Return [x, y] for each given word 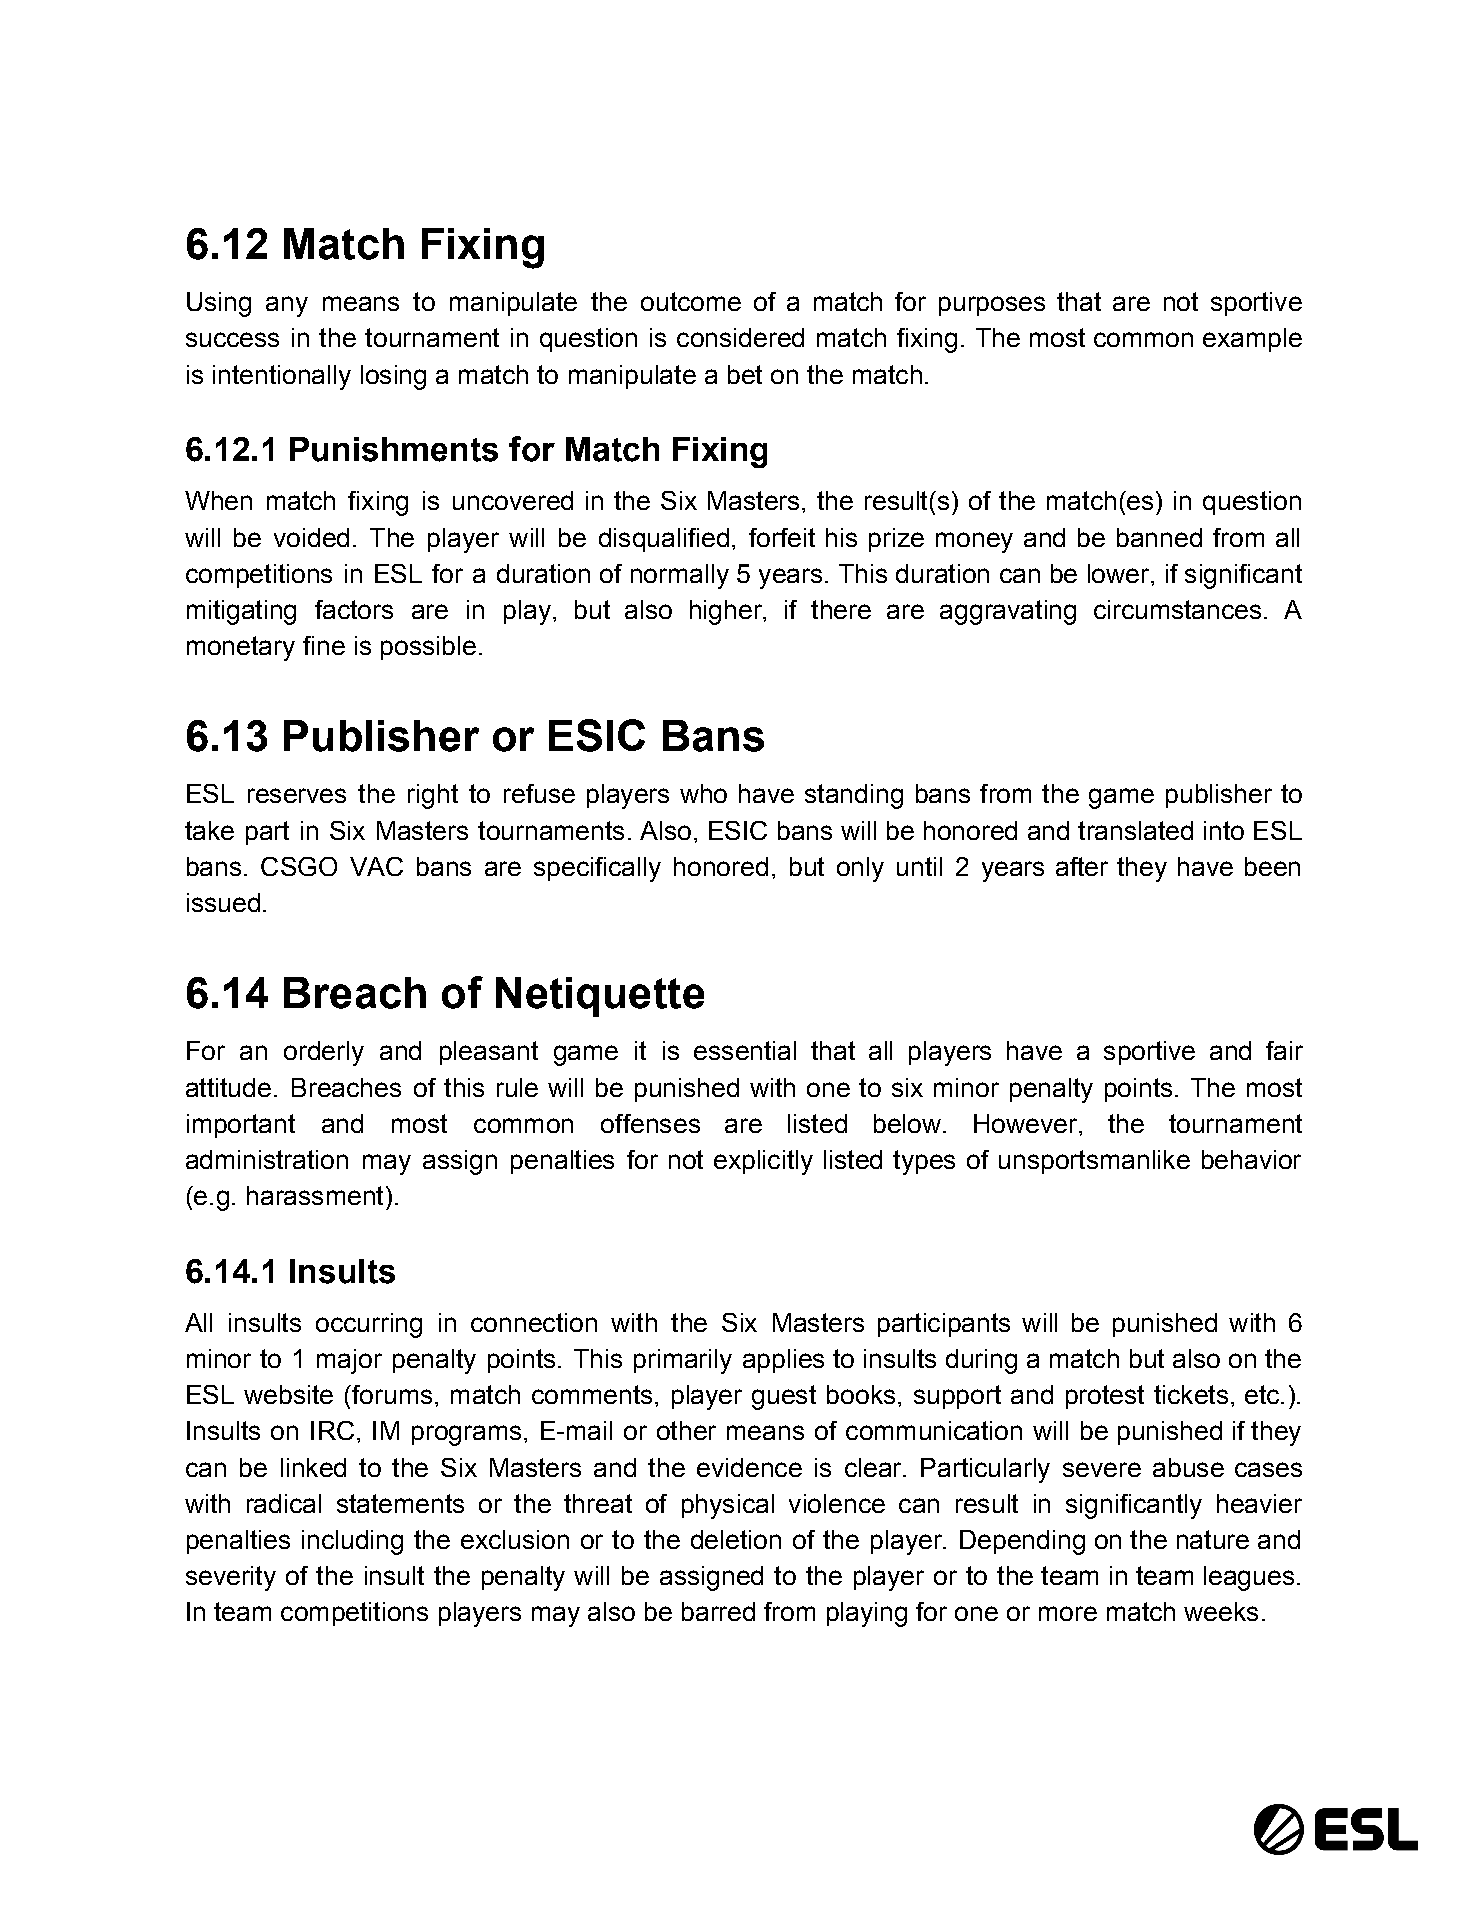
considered [740, 337]
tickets [1191, 1394]
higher [727, 612]
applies [783, 1361]
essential [745, 1050]
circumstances [1177, 609]
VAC [376, 866]
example [1252, 340]
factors [354, 609]
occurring [369, 1325]
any [287, 306]
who [703, 793]
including [352, 1542]
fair [1284, 1050]
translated [1135, 830]
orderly [324, 1053]
